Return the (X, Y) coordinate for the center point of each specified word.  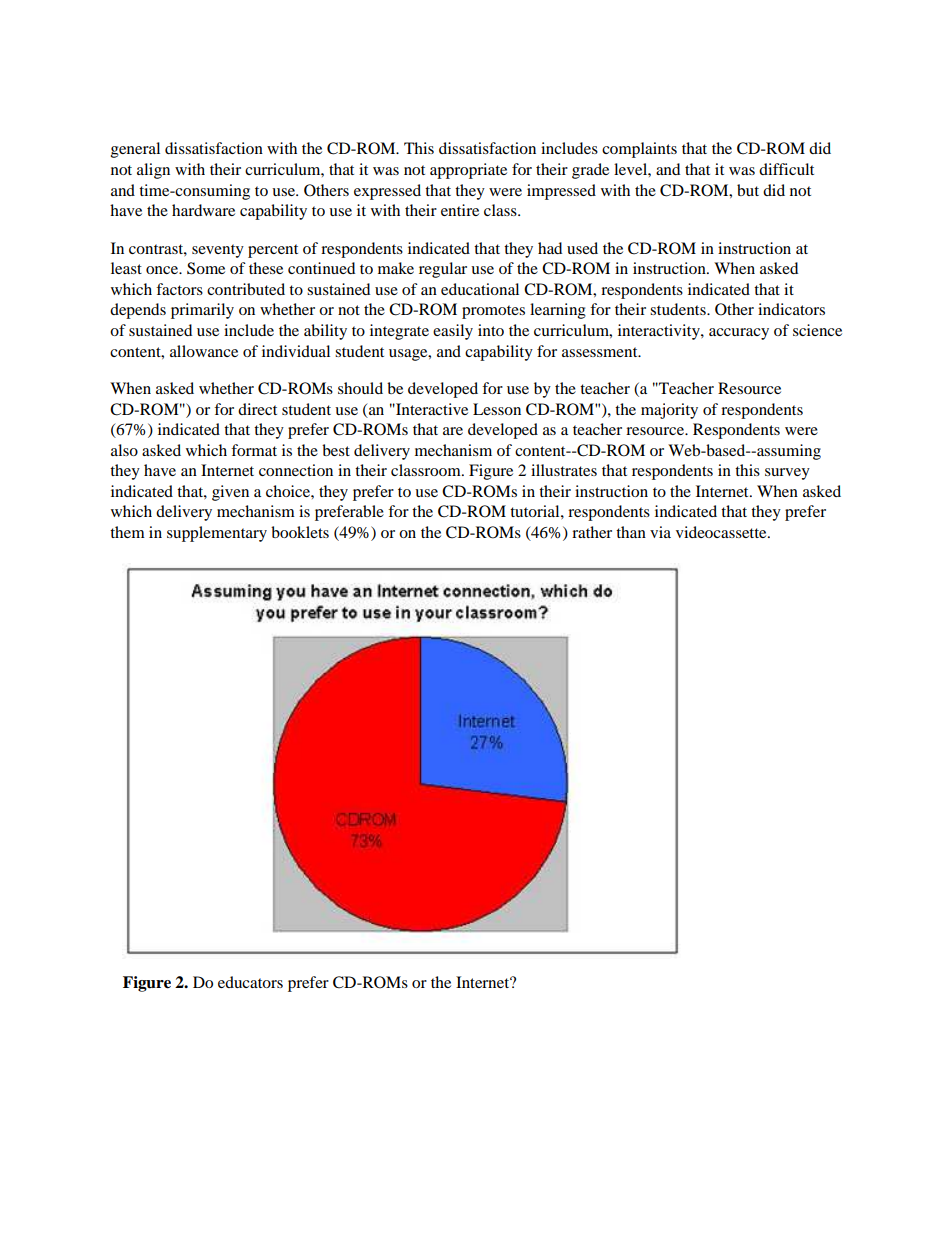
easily (453, 332)
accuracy (739, 334)
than (631, 532)
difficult (786, 169)
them (127, 532)
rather (592, 532)
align (153, 171)
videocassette (722, 532)
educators (250, 982)
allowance (204, 351)
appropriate (468, 171)
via (660, 532)
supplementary (217, 534)
